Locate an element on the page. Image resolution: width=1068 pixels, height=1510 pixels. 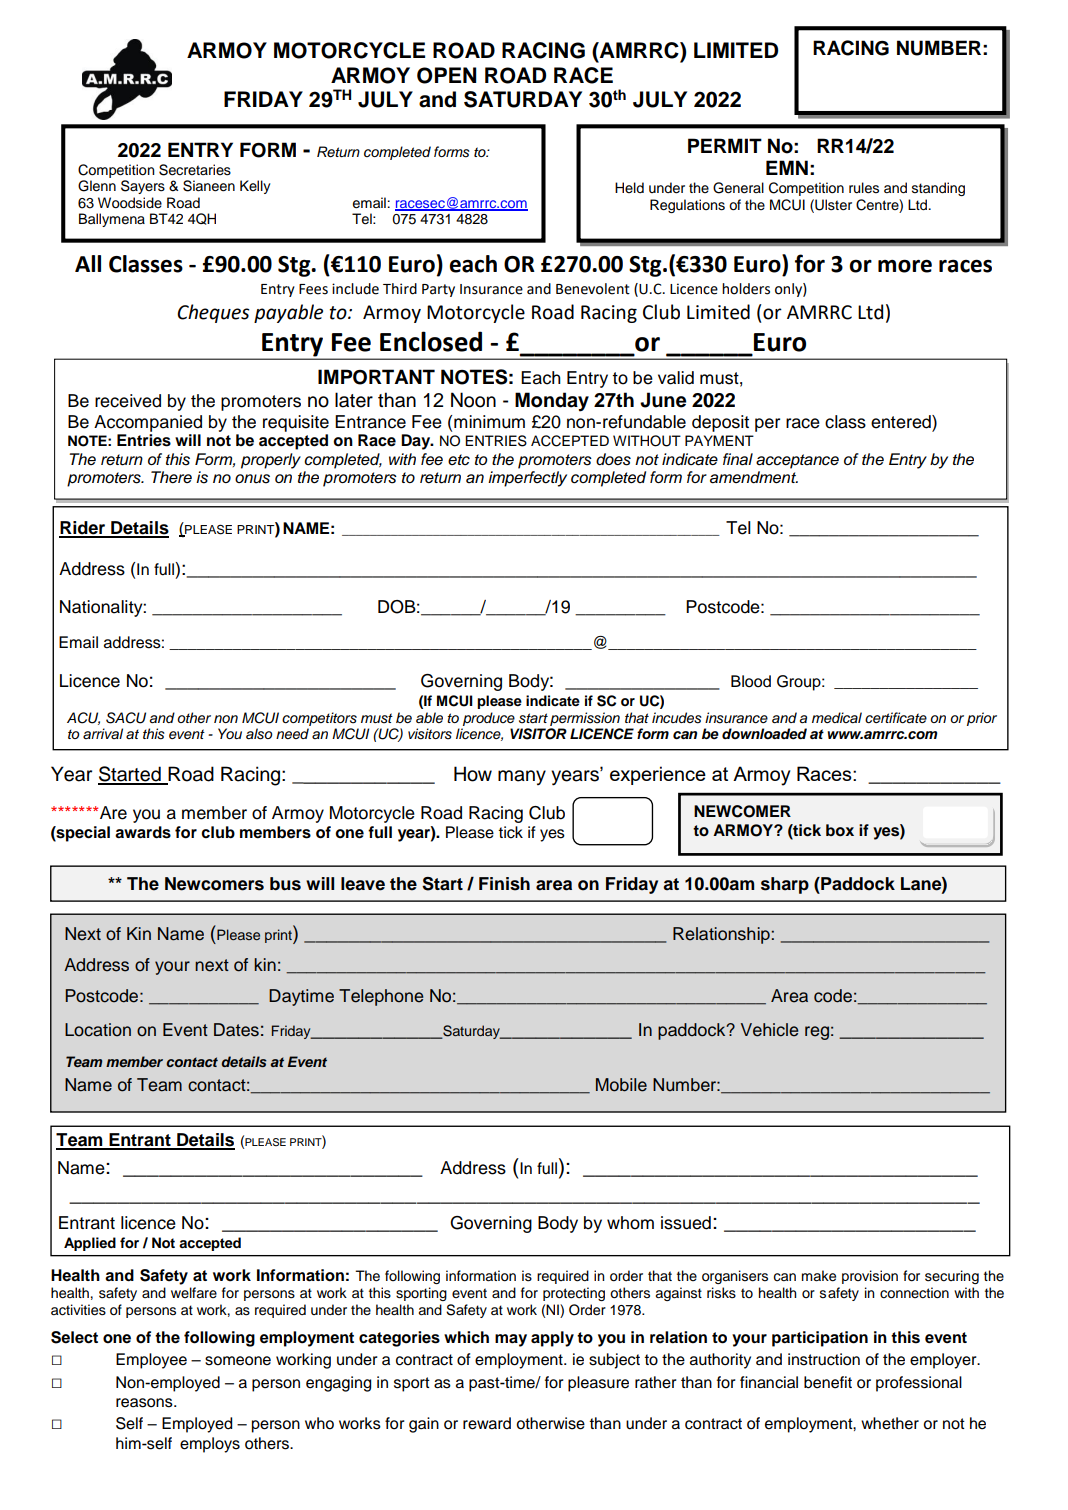
Secretaries is located at coordinates (195, 170).
